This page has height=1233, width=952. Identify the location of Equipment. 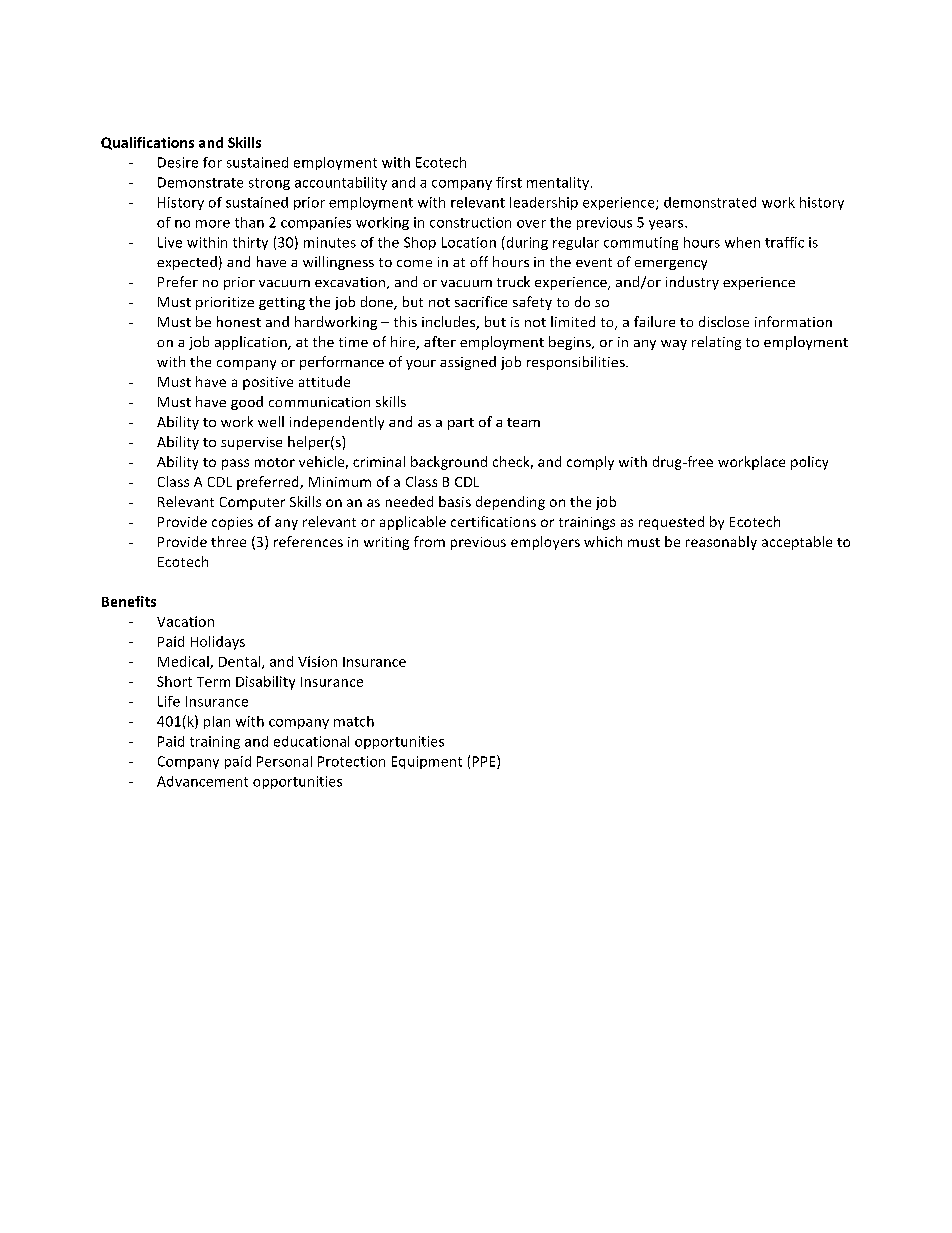
(427, 762).
